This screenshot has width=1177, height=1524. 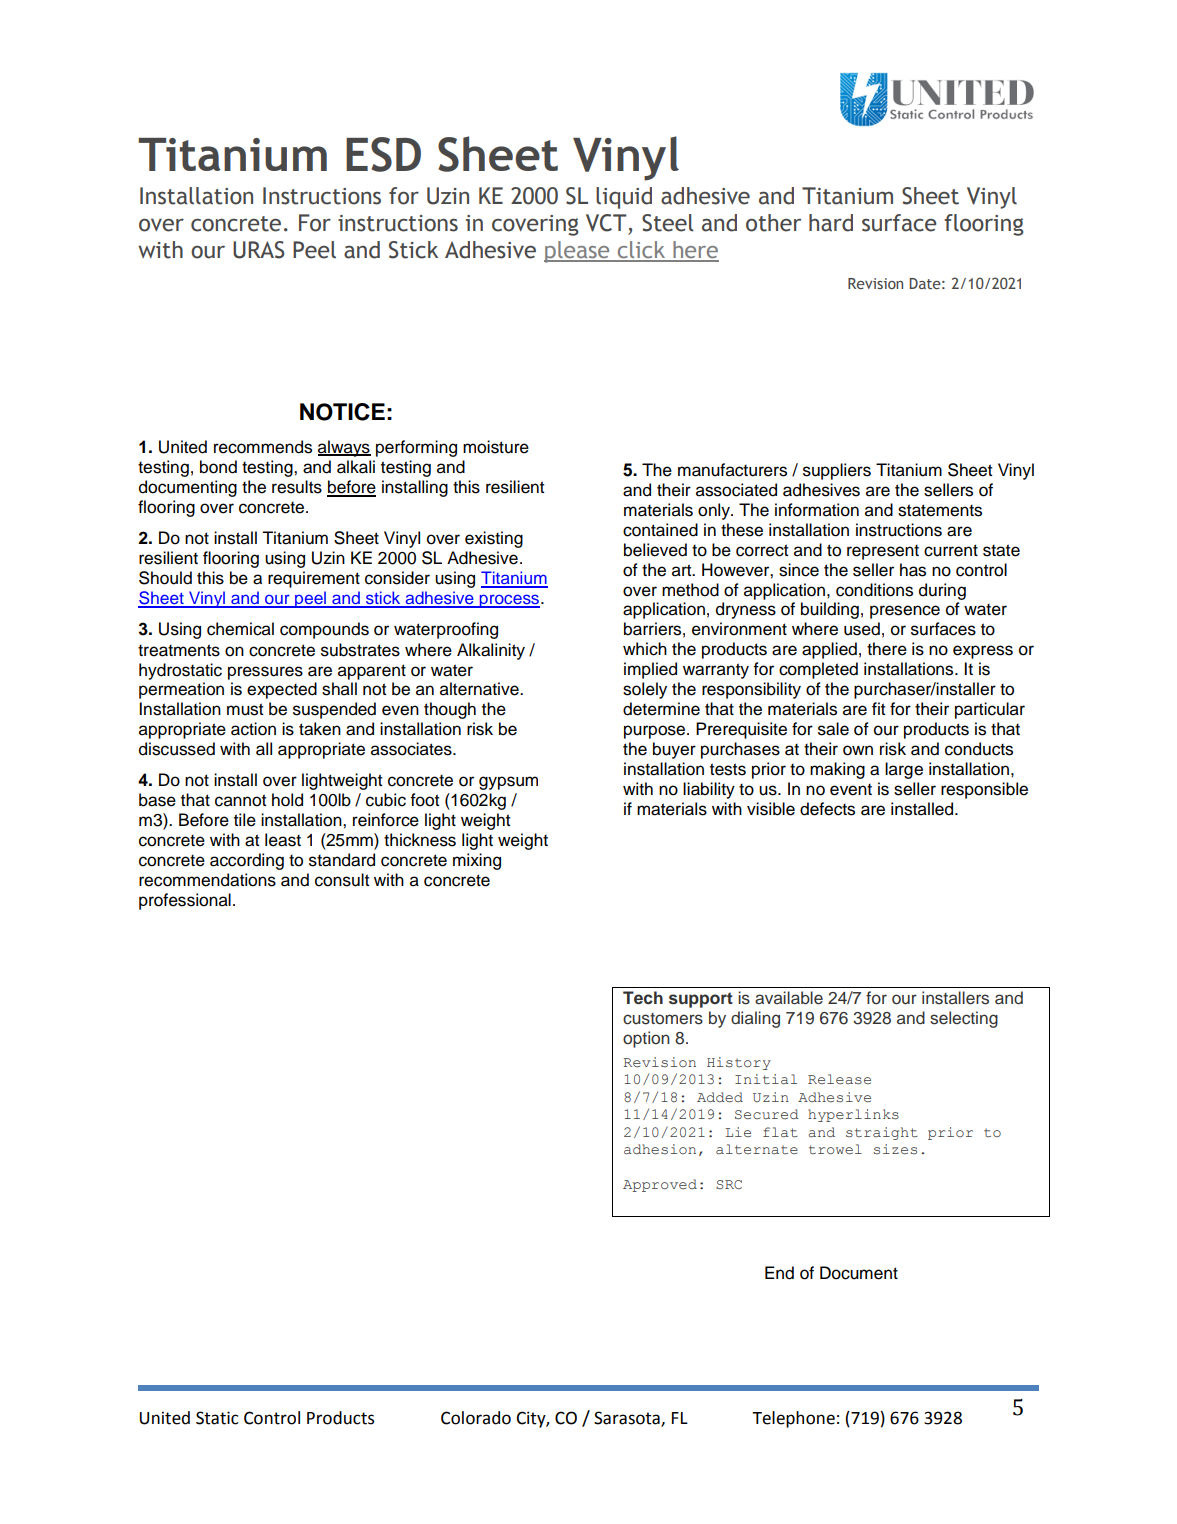 I want to click on moisture, so click(x=496, y=447).
